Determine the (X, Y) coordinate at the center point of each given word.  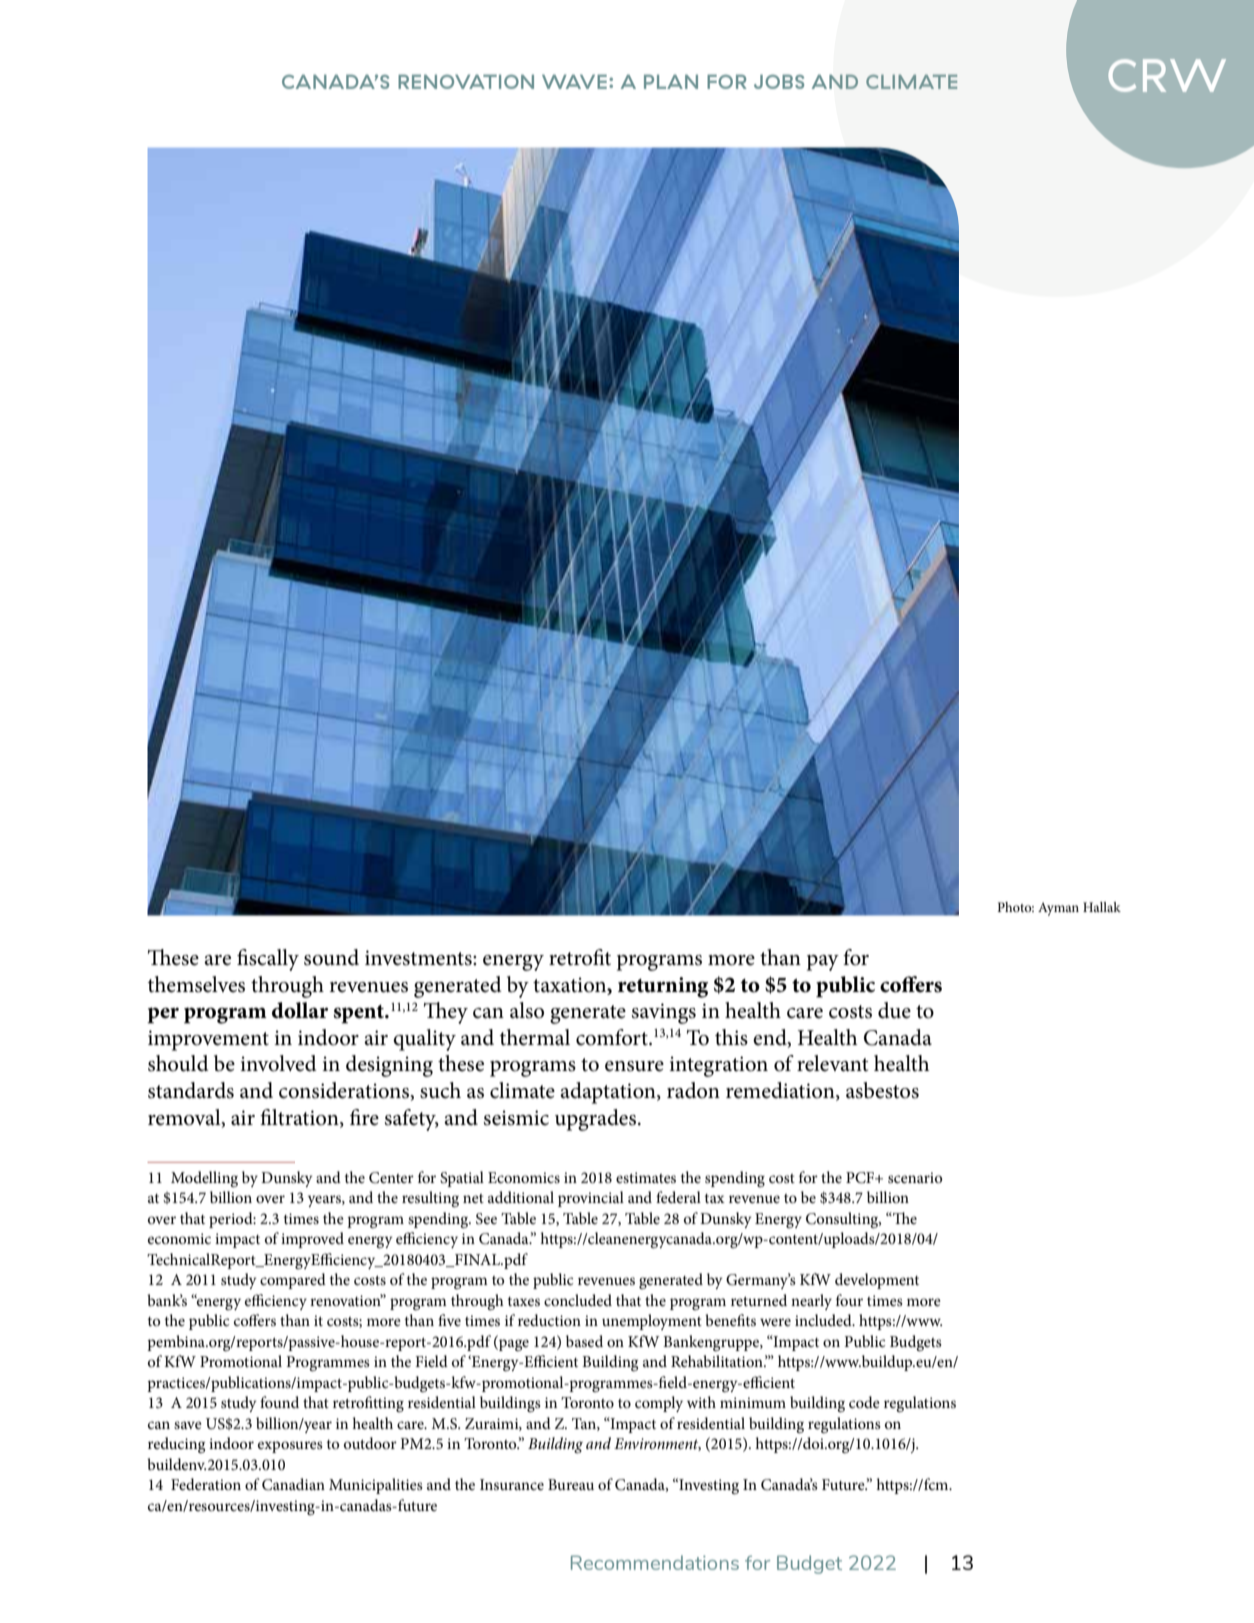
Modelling (204, 1179)
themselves (196, 984)
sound (331, 957)
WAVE (574, 82)
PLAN (671, 82)
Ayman (1058, 909)
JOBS (779, 82)
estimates (646, 1177)
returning (663, 987)
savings (664, 1013)
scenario (915, 1177)
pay (823, 963)
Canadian (293, 1484)
